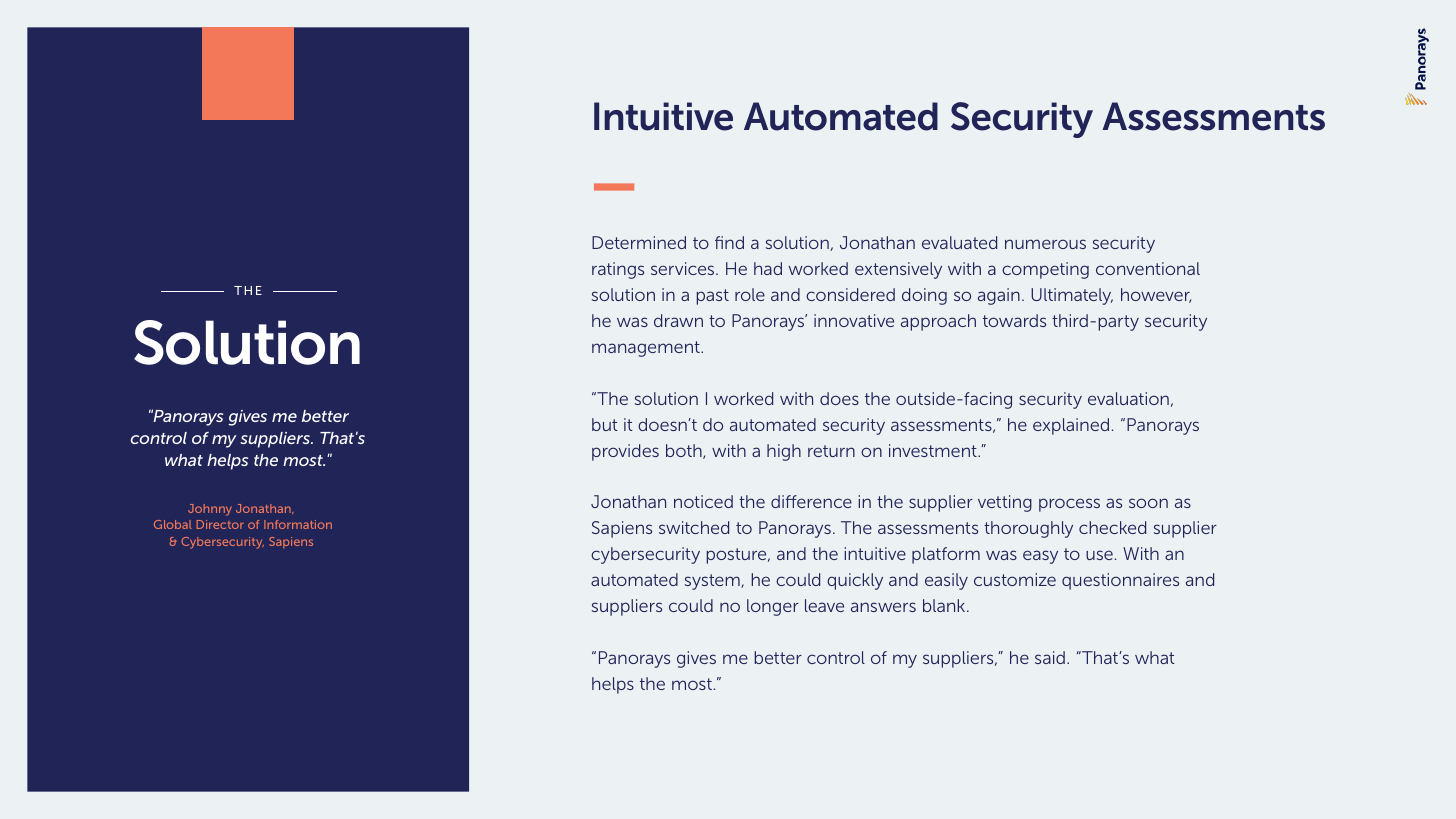 The width and height of the page is (1456, 819). What do you see at coordinates (678, 320) in the page?
I see `drawn` at bounding box center [678, 320].
